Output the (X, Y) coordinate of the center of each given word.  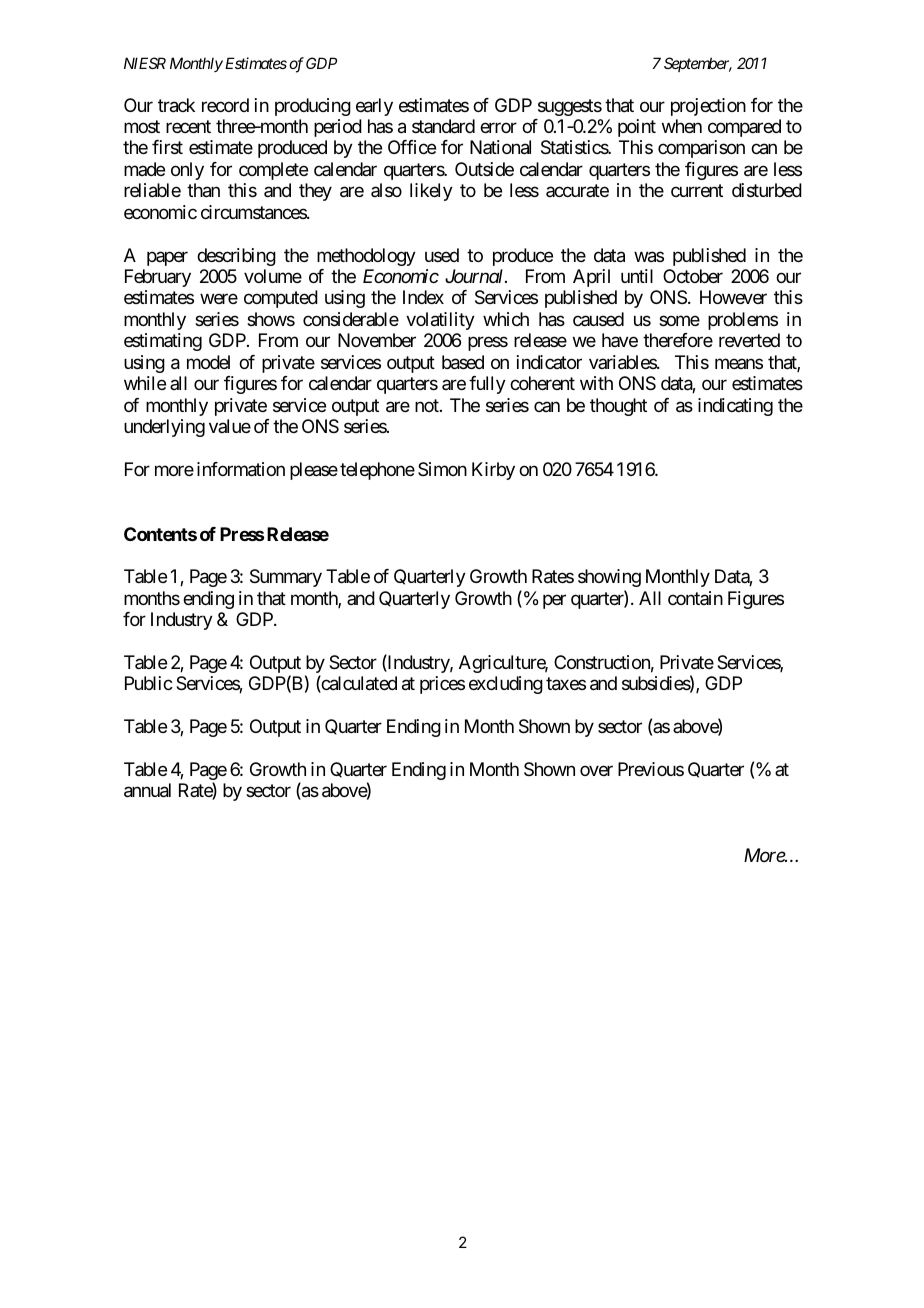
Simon (442, 469)
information (241, 469)
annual (147, 790)
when (682, 126)
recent (188, 126)
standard (443, 126)
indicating (735, 407)
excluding (506, 685)
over (596, 771)
